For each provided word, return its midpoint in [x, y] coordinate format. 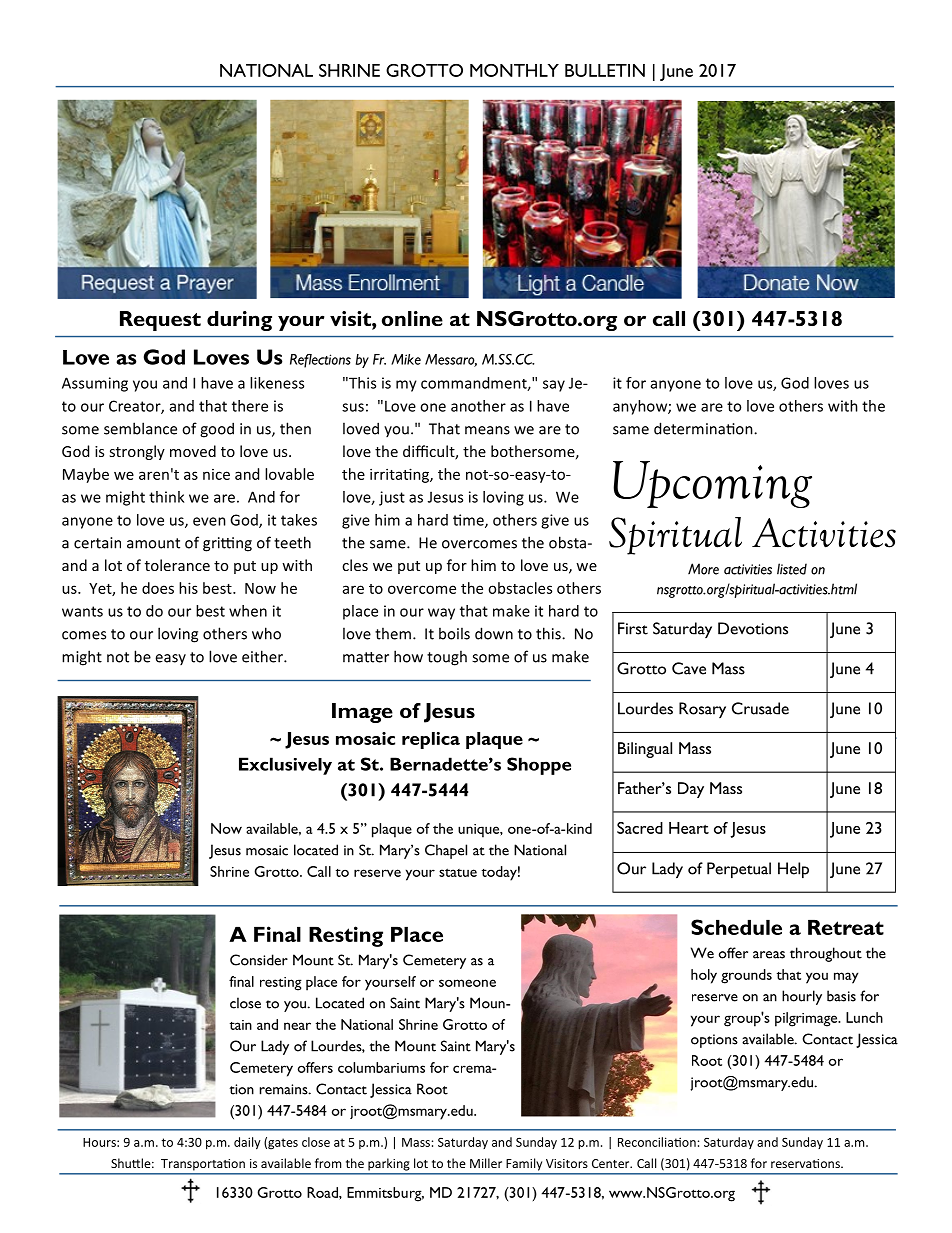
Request [160, 321]
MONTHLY [514, 70]
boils [454, 633]
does [158, 588]
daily [247, 1143]
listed [792, 569]
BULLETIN [605, 70]
